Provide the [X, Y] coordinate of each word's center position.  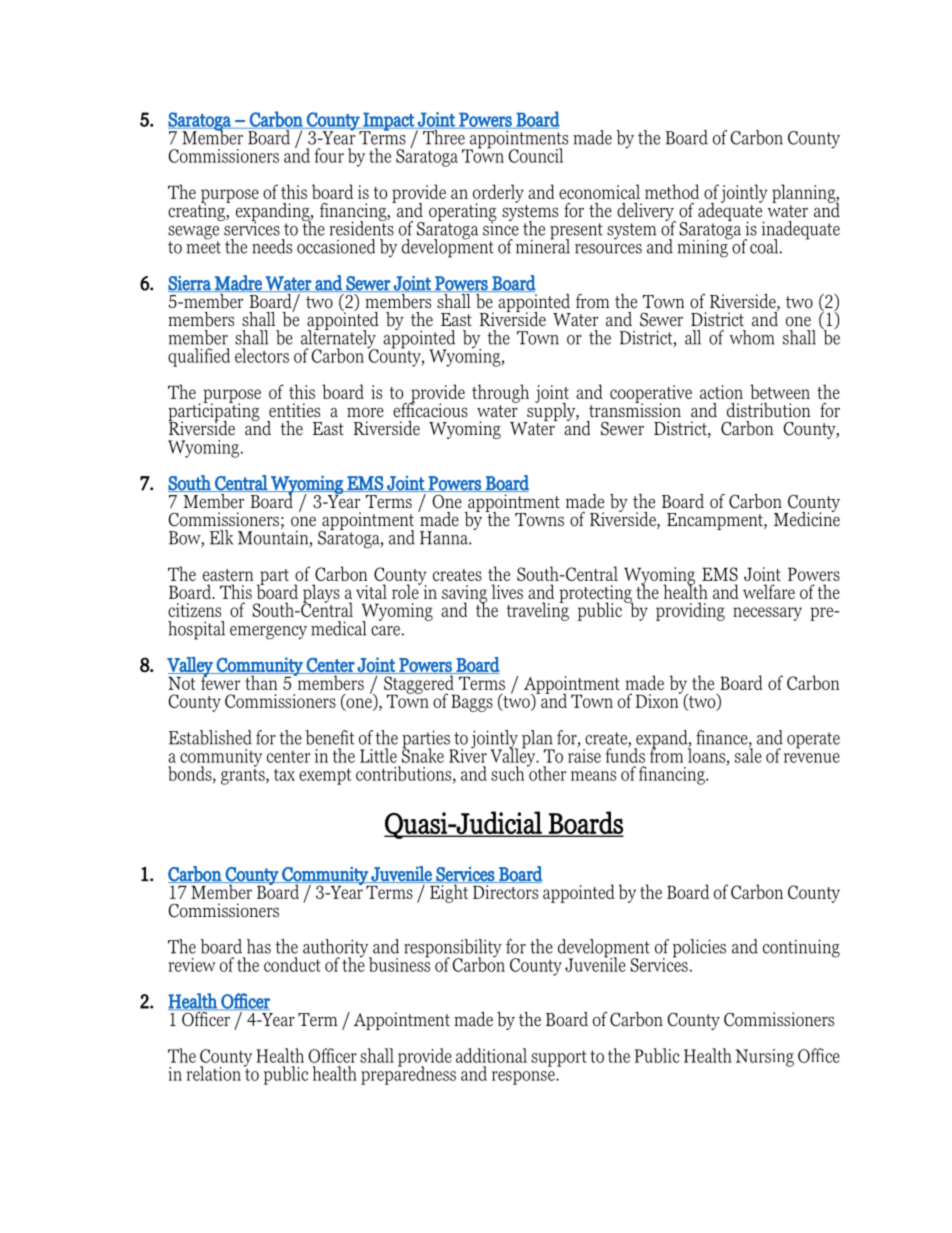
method [672, 191]
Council [535, 155]
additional [491, 1055]
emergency [268, 633]
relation [214, 1073]
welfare [769, 591]
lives [507, 591]
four [329, 155]
